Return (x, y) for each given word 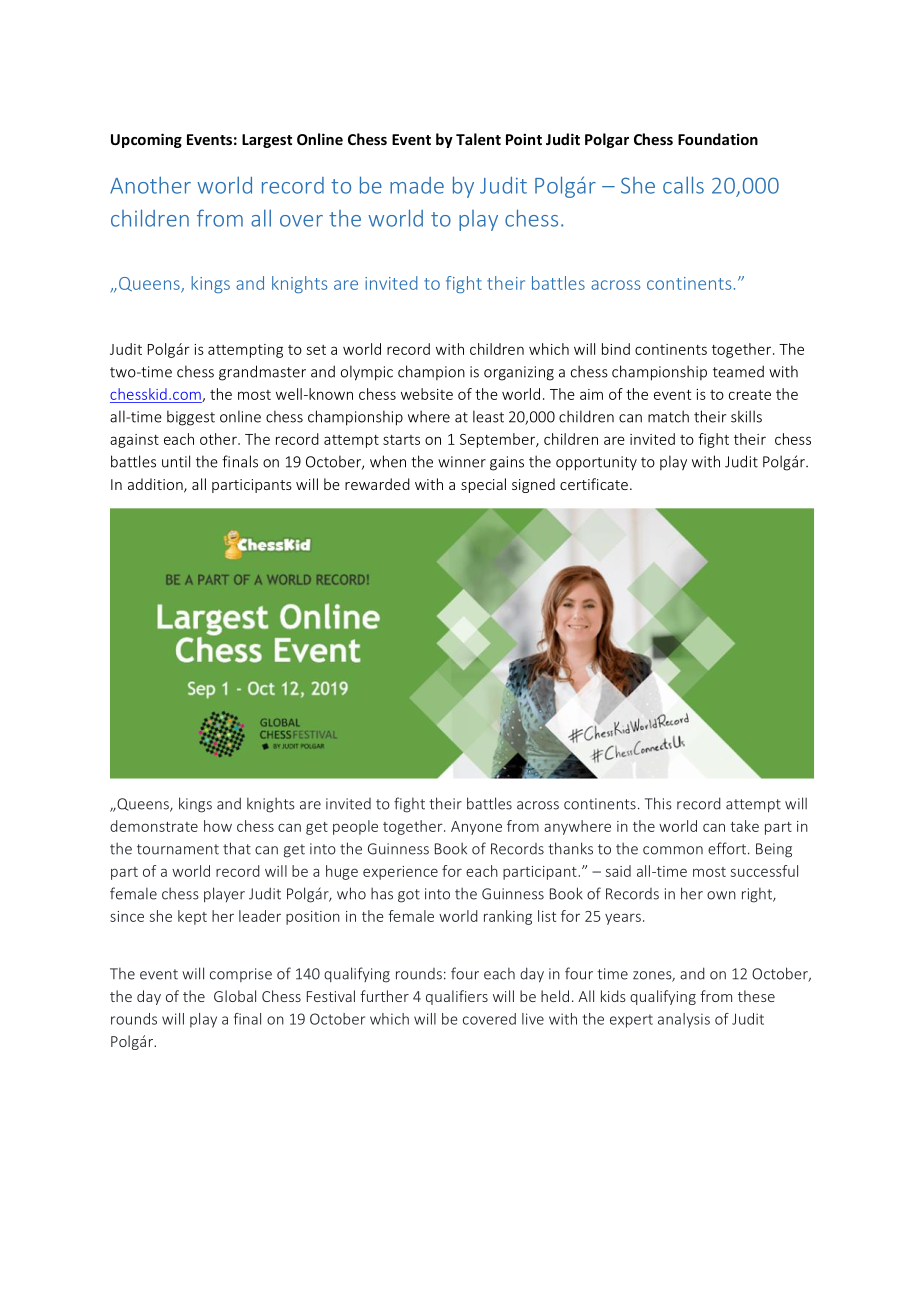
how (218, 826)
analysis (684, 1020)
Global (235, 996)
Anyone (476, 828)
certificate (594, 484)
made (417, 185)
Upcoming (146, 140)
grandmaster (262, 373)
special (483, 485)
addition (156, 485)
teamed (738, 371)
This (658, 803)
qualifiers (457, 997)
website (427, 394)
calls (683, 185)
